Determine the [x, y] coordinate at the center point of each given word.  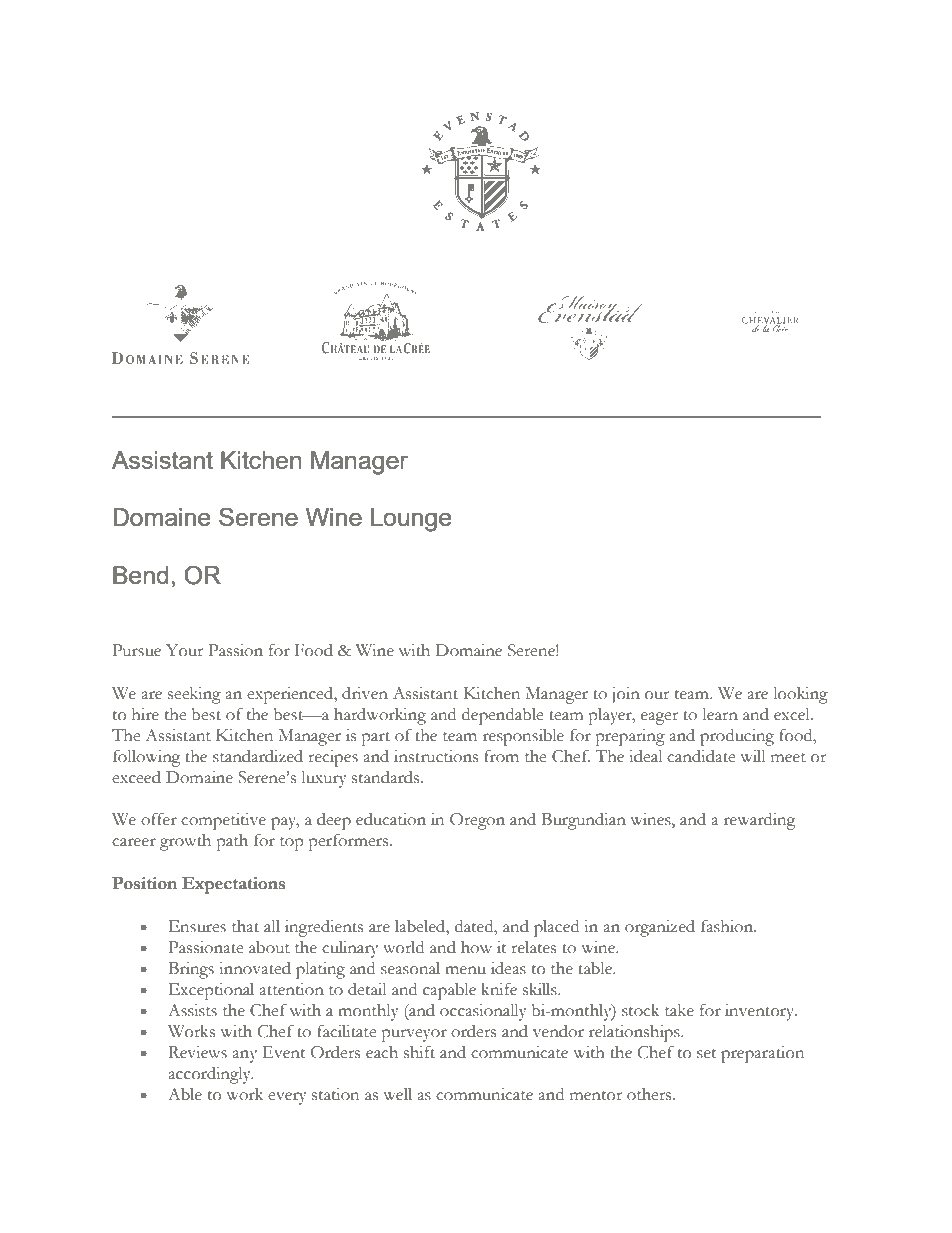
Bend [140, 575]
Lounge [411, 520]
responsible [523, 737]
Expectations [233, 885]
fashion [728, 926]
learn [720, 714]
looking [801, 695]
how [476, 947]
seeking [194, 695]
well [397, 1094]
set [707, 1054]
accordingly [210, 1075]
